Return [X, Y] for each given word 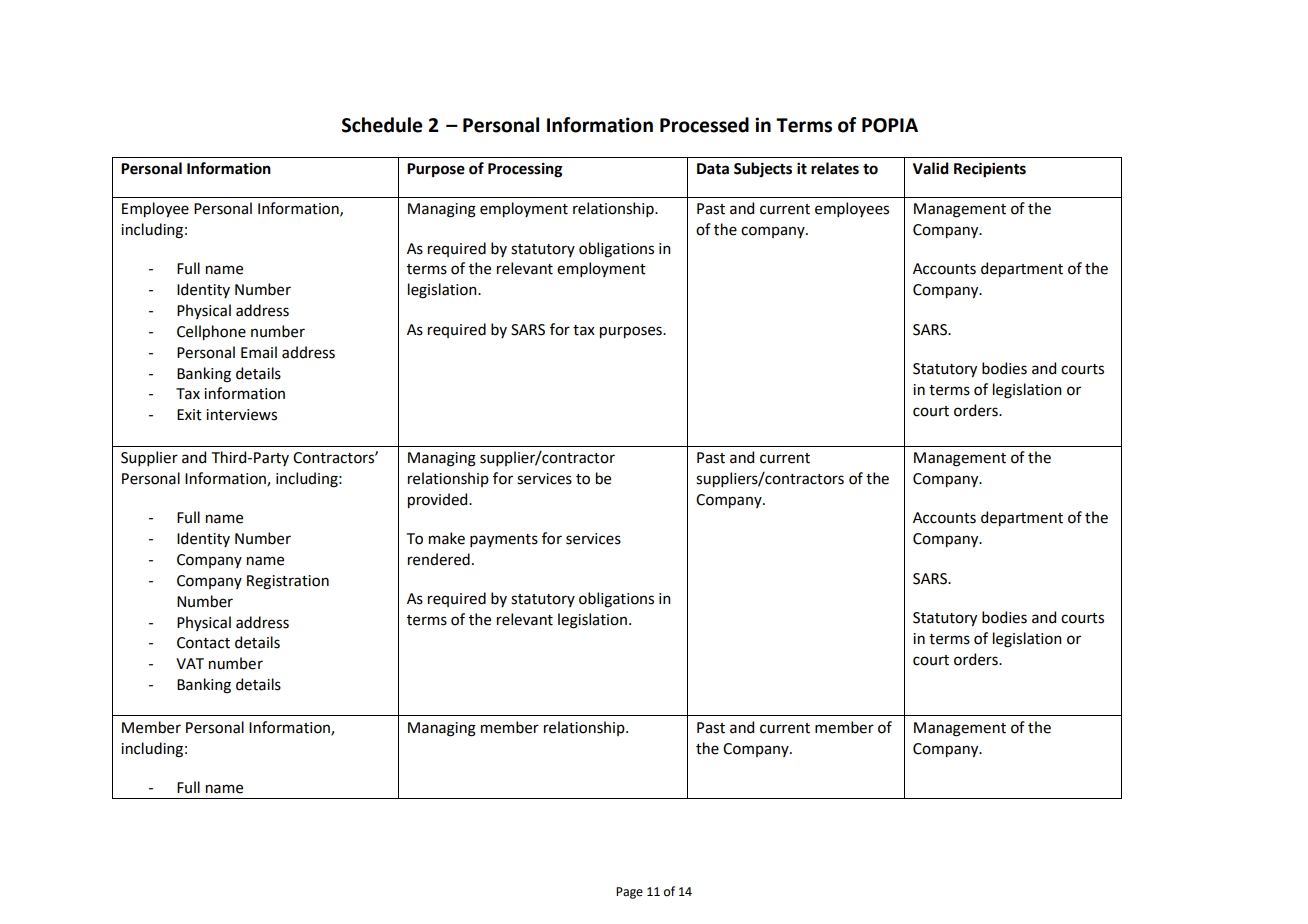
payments [504, 540]
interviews [241, 415]
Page [629, 893]
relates [835, 168]
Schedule [382, 125]
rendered [439, 559]
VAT [190, 663]
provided [439, 500]
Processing [525, 170]
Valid [931, 168]
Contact [203, 643]
